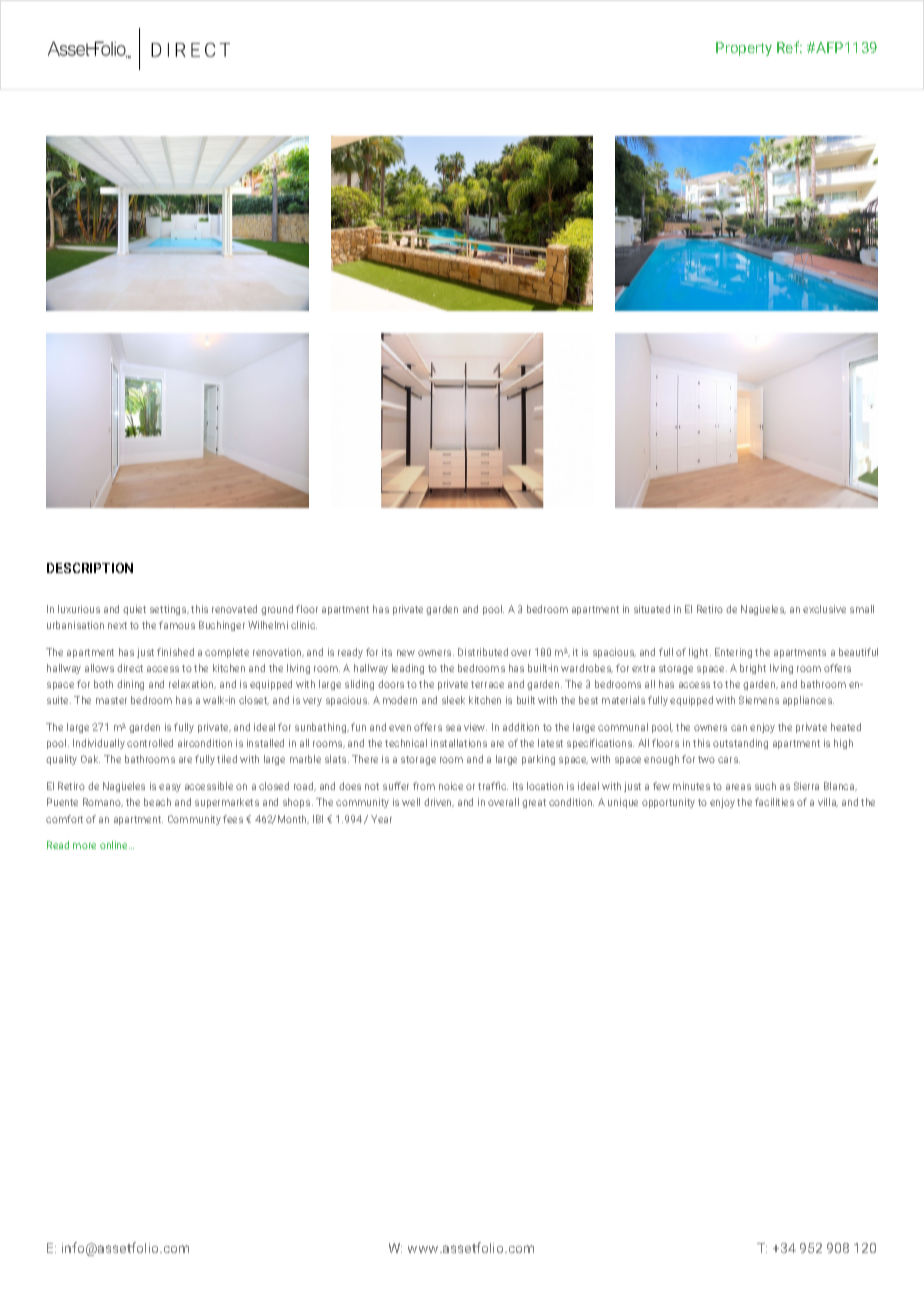  Describe the element at coordinates (753, 669) in the document. I see `bright` at that location.
